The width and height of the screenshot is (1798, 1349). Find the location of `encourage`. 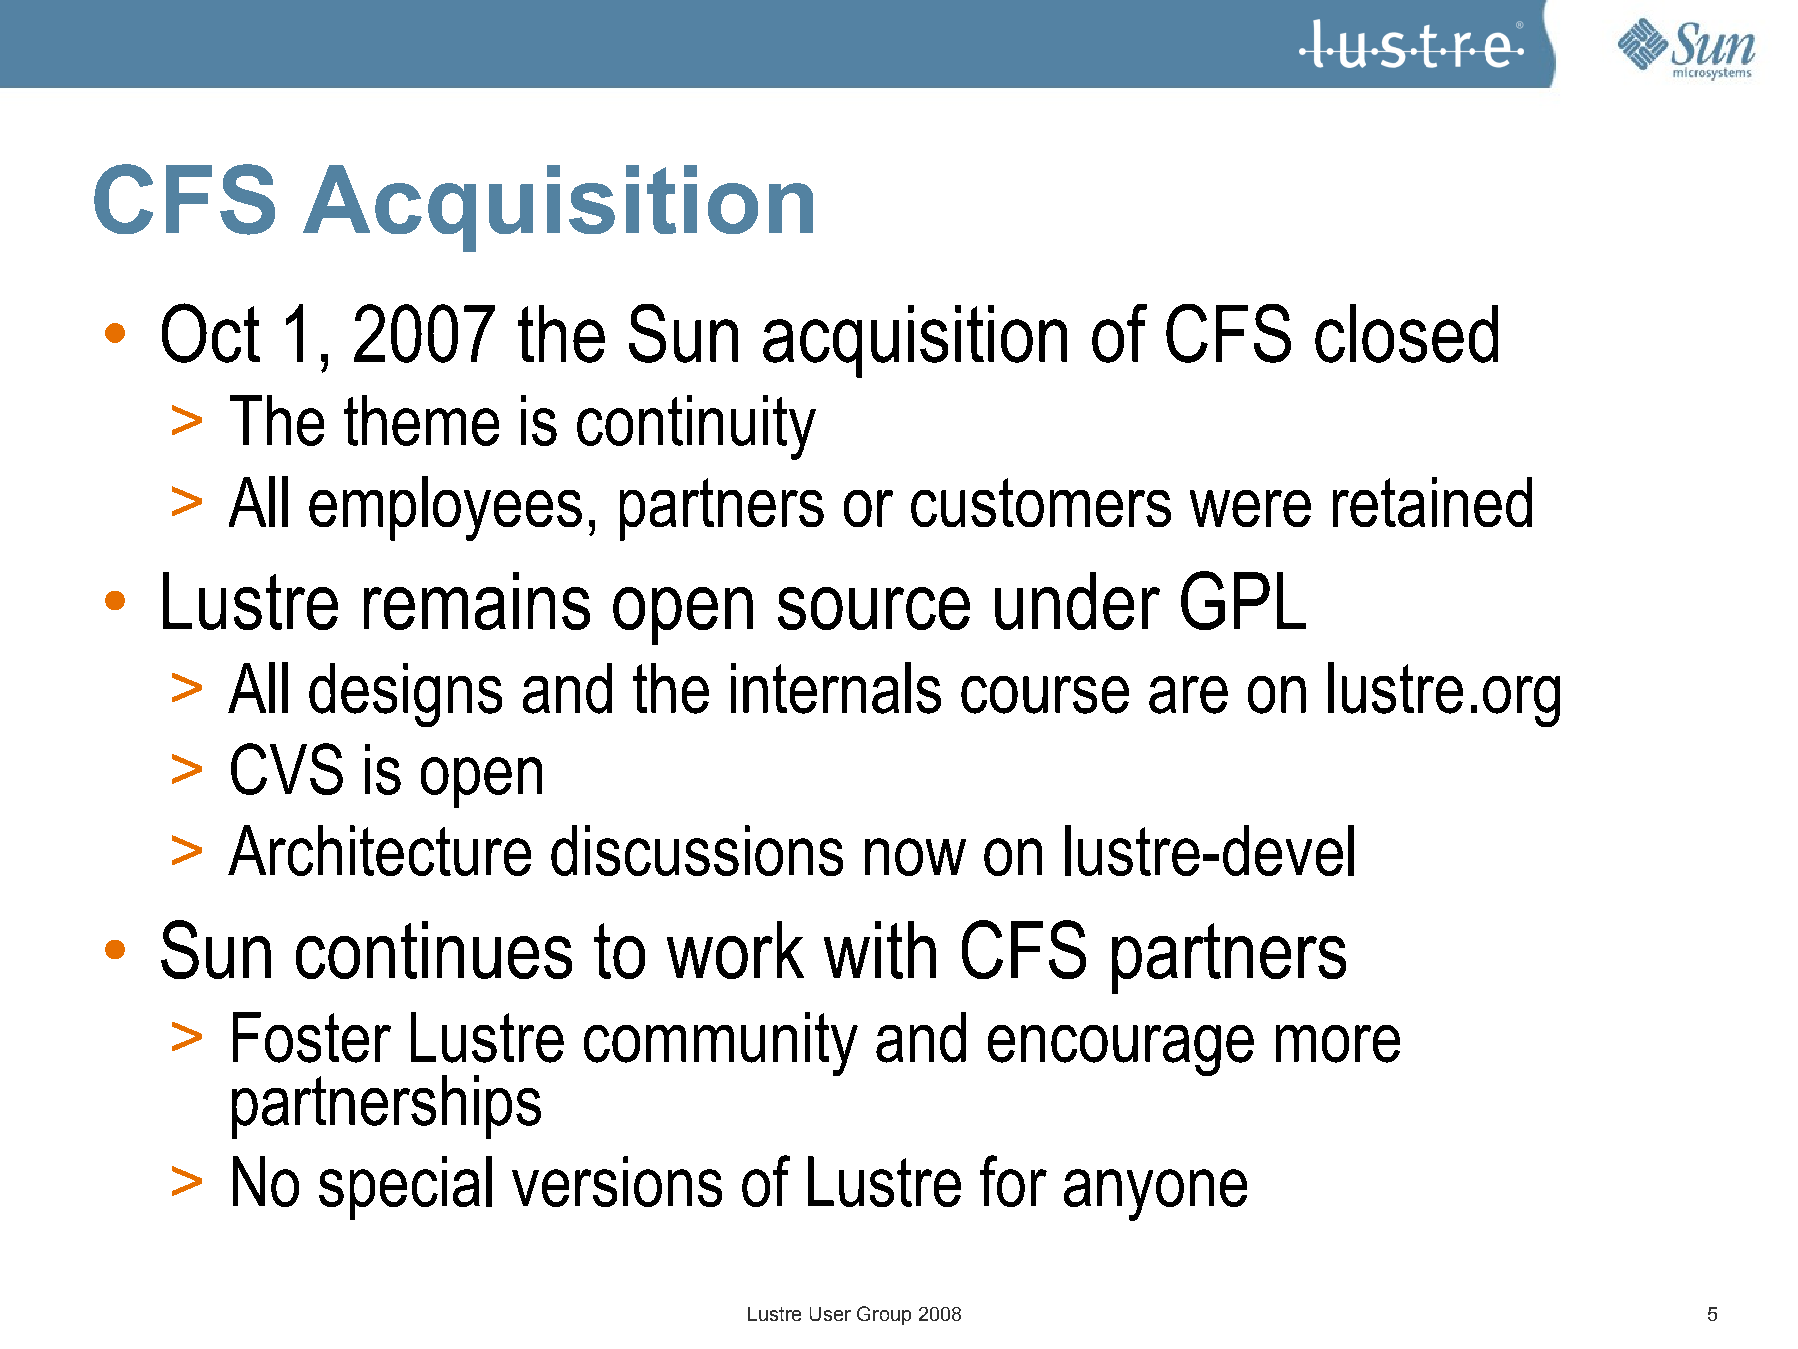

encourage is located at coordinates (1121, 1050).
